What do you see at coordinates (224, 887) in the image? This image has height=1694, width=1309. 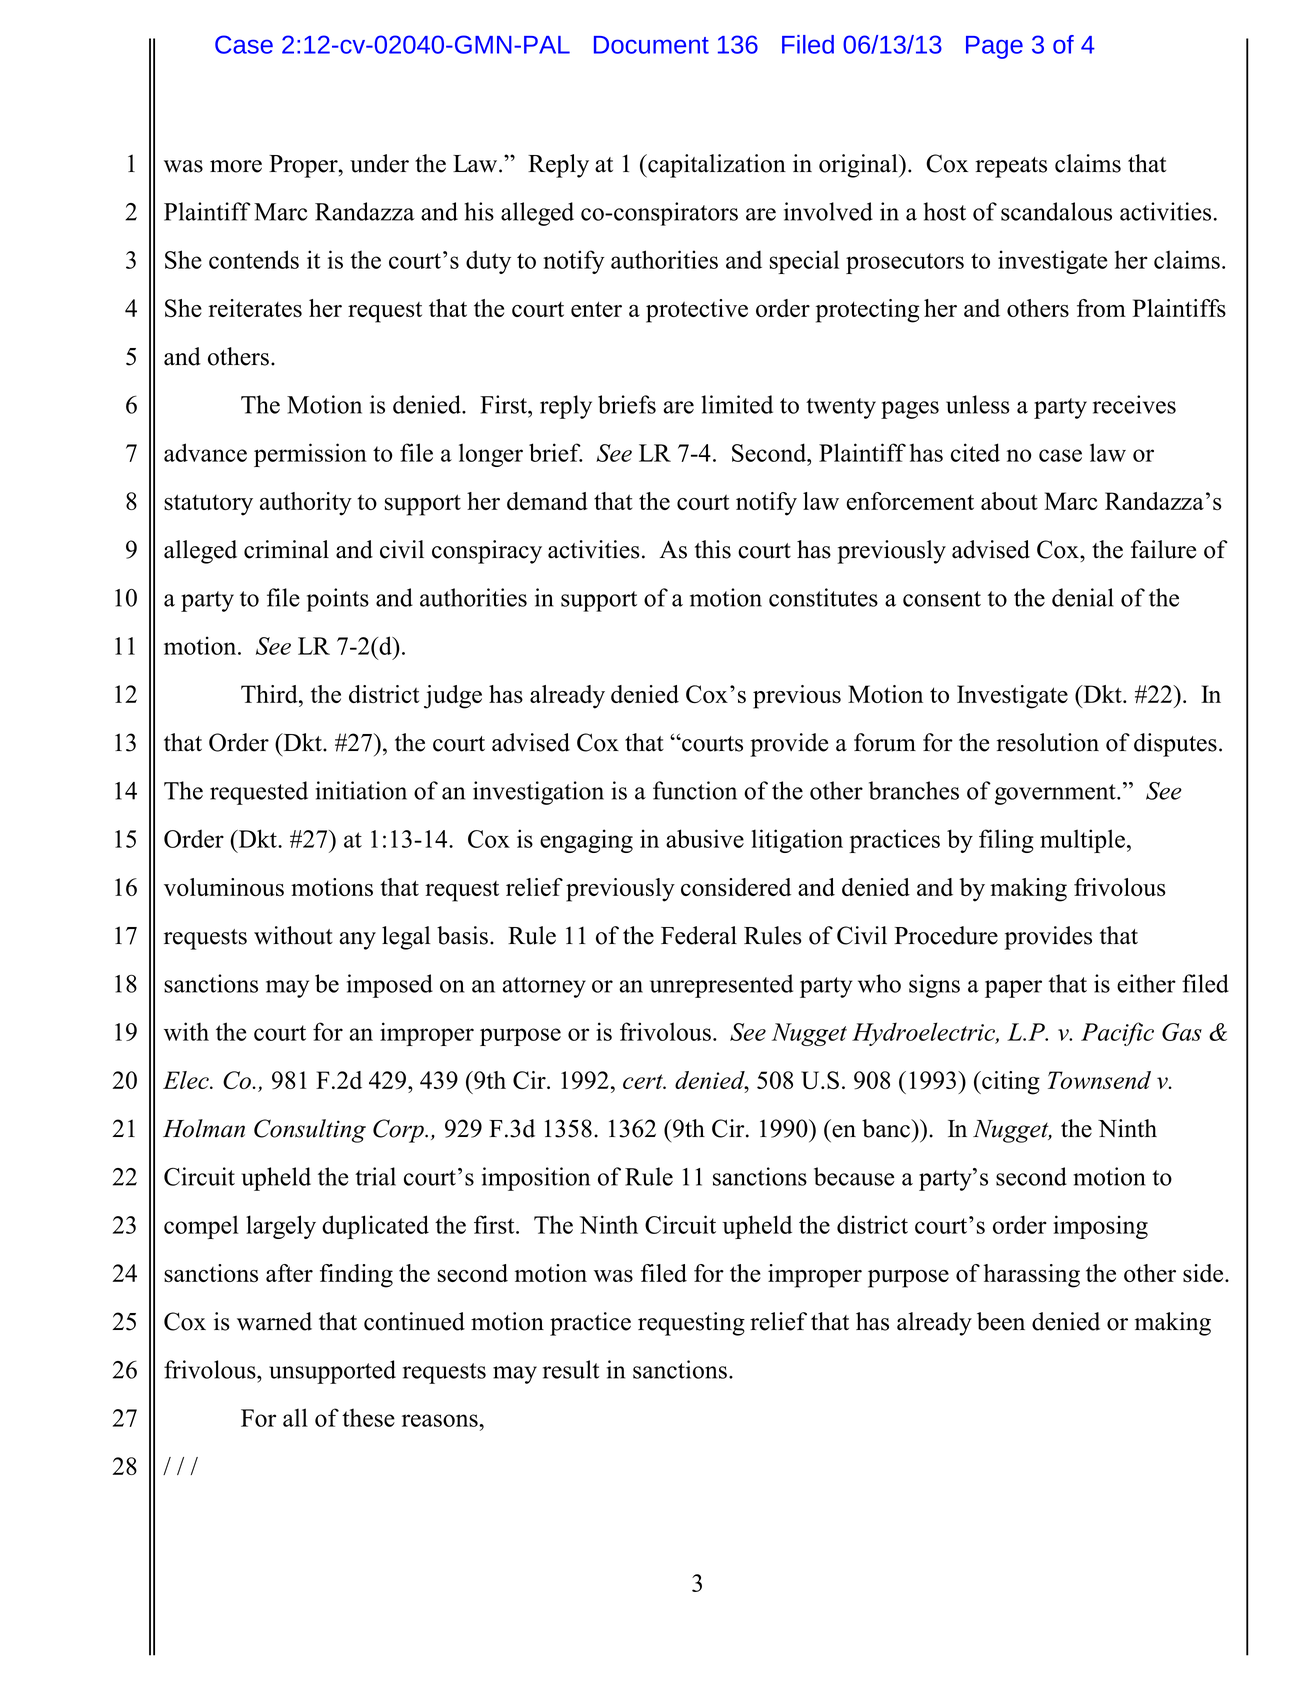 I see `voluminous` at bounding box center [224, 887].
